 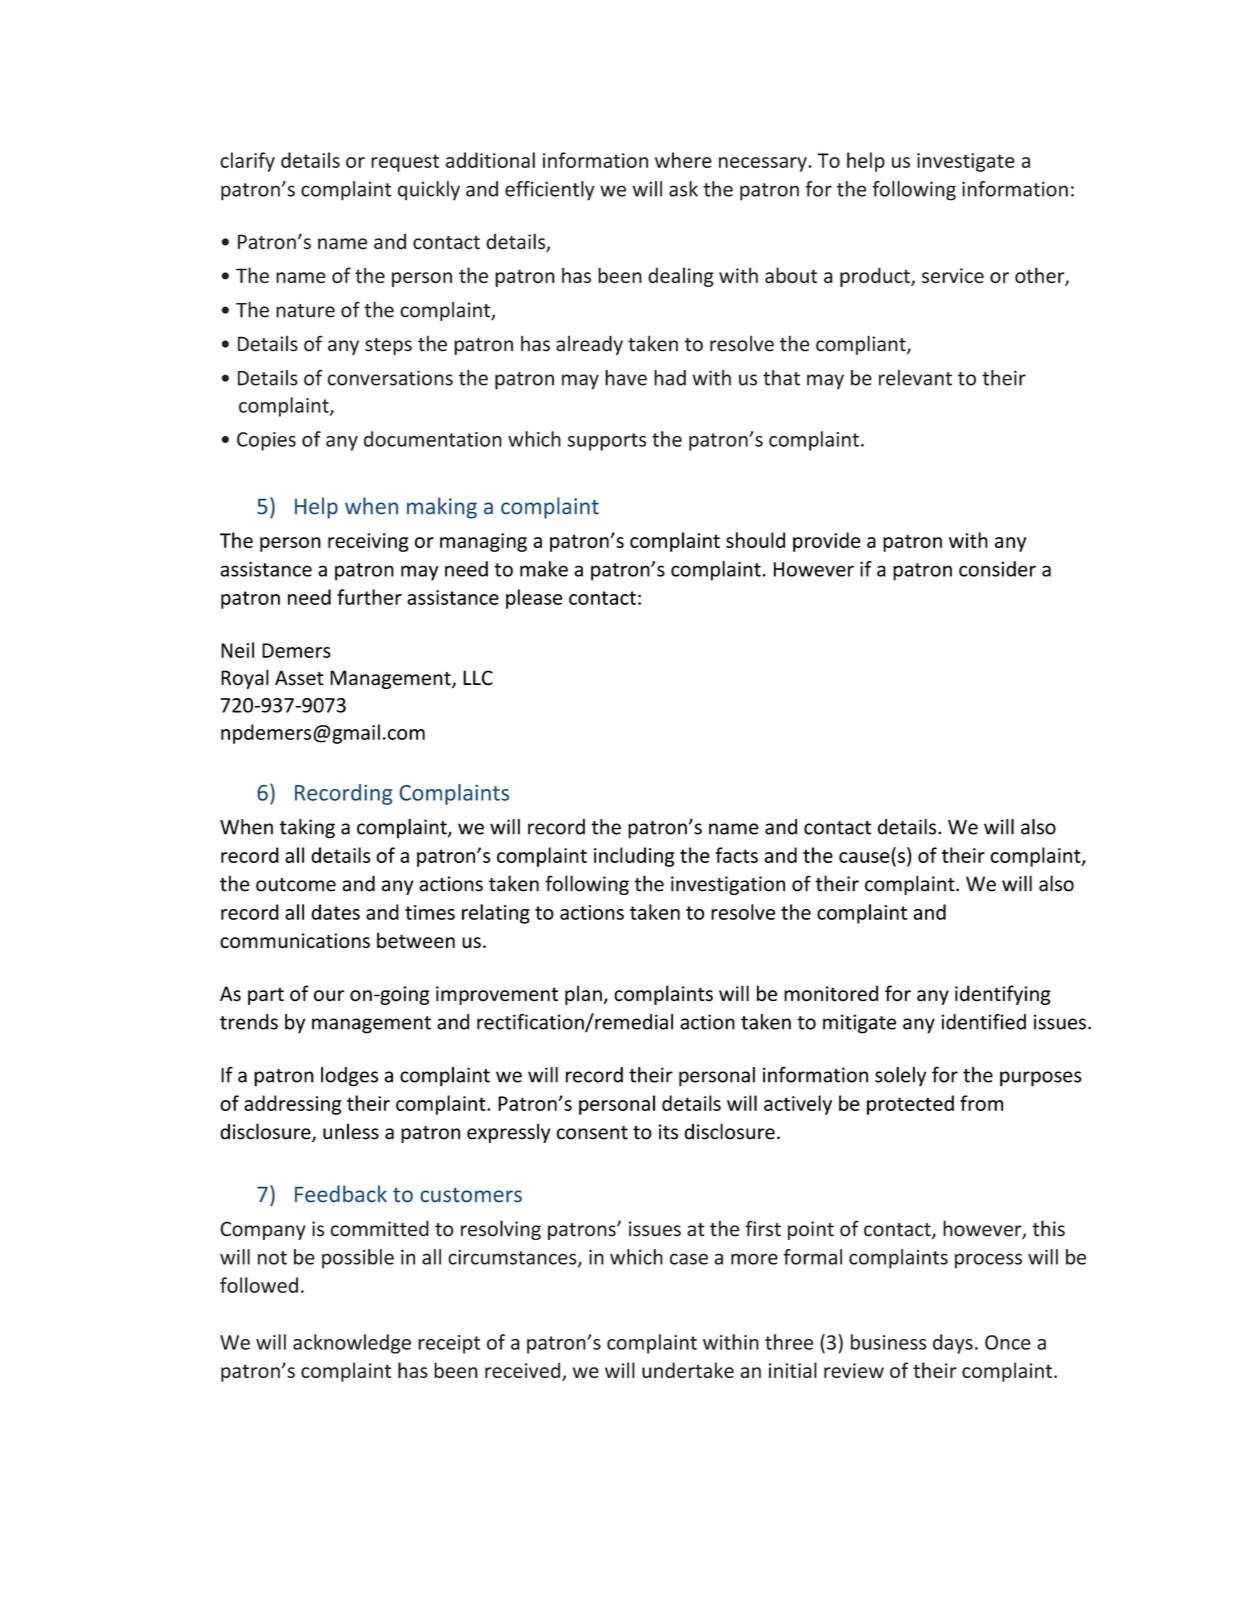 I want to click on including, so click(x=634, y=857).
